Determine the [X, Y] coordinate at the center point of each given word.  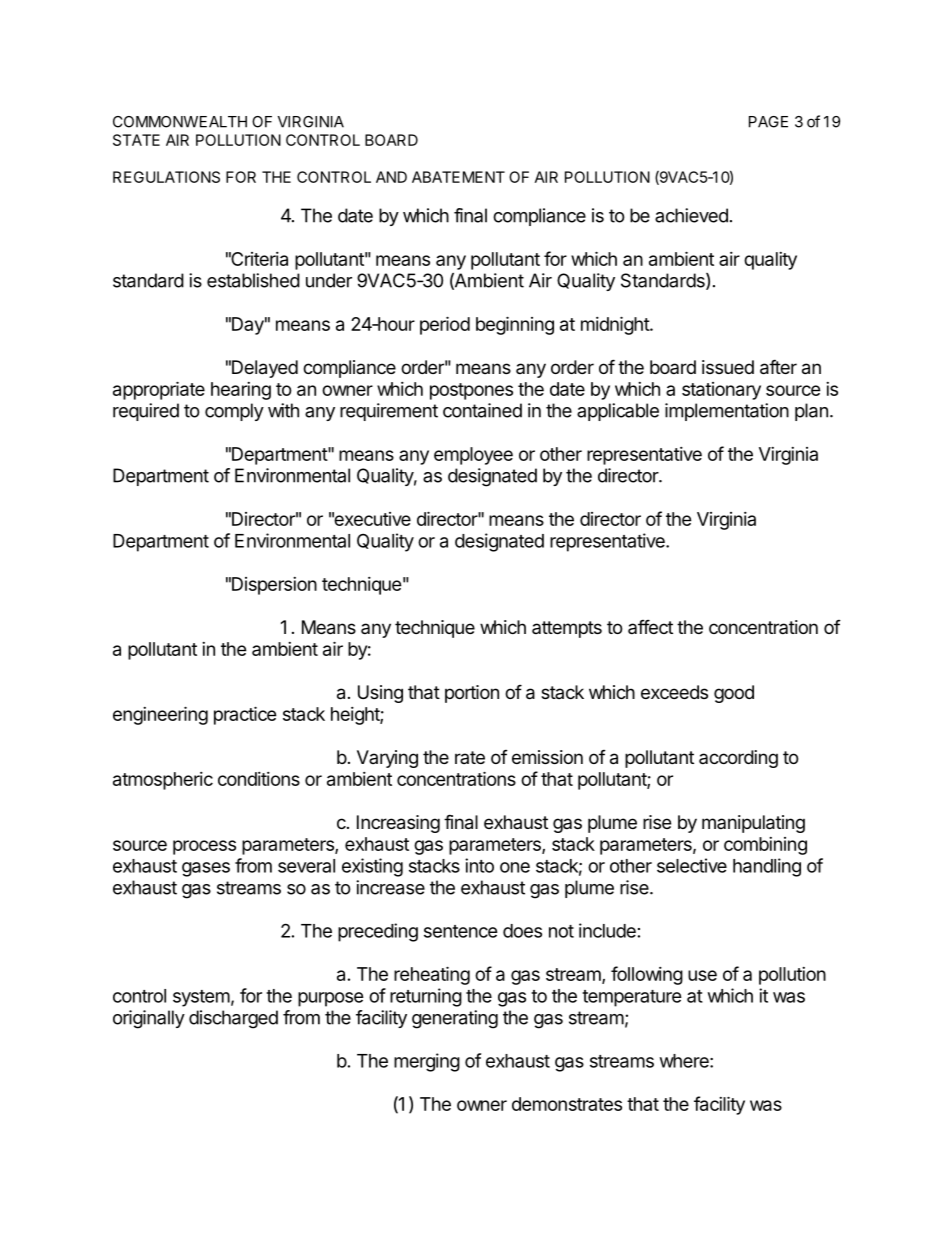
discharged [233, 1019]
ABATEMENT [458, 177]
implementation [727, 412]
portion [472, 694]
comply [234, 412]
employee [473, 456]
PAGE [768, 122]
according [738, 759]
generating [455, 1019]
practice [245, 715]
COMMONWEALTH [180, 122]
